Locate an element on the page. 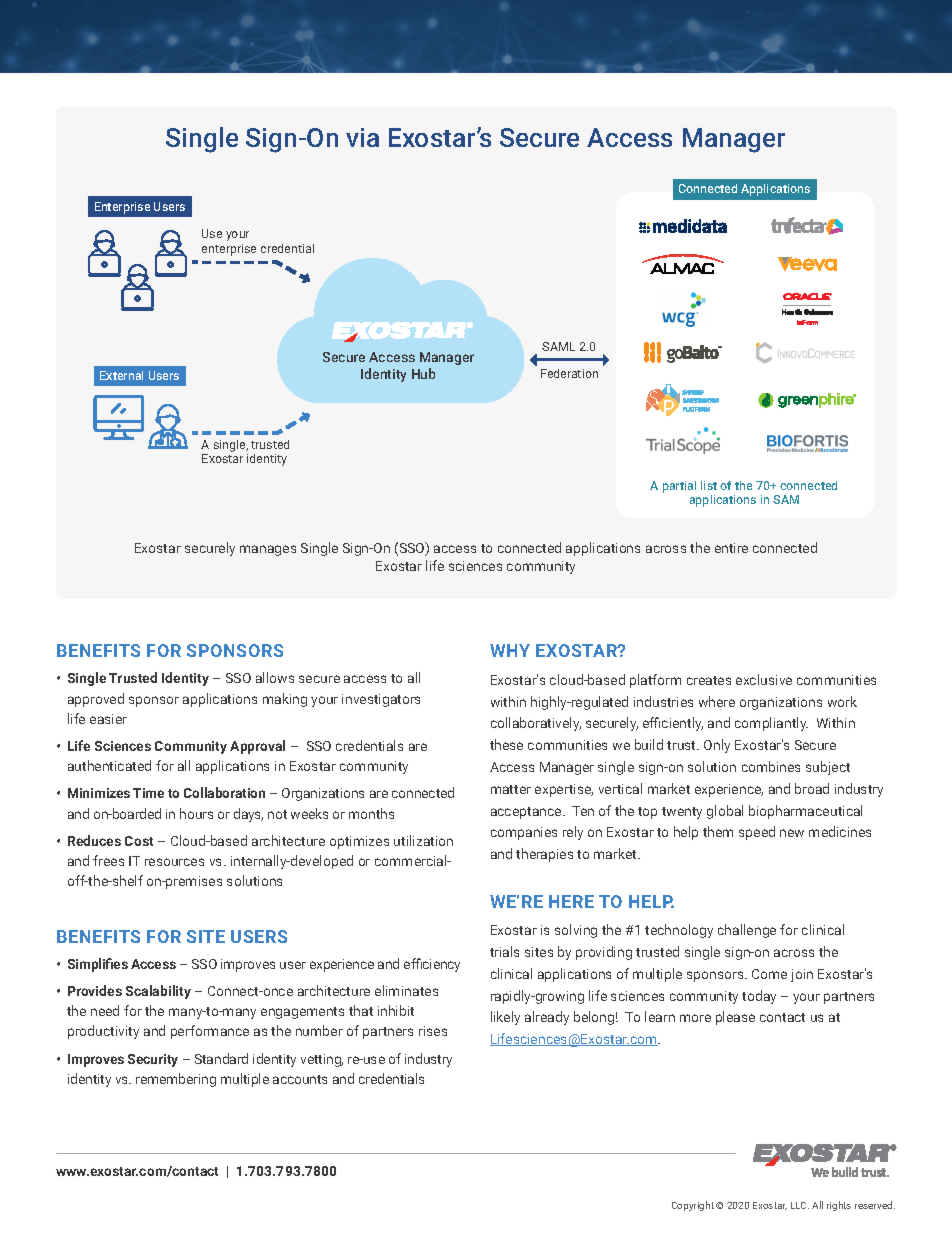  LLC is located at coordinates (800, 1205).
